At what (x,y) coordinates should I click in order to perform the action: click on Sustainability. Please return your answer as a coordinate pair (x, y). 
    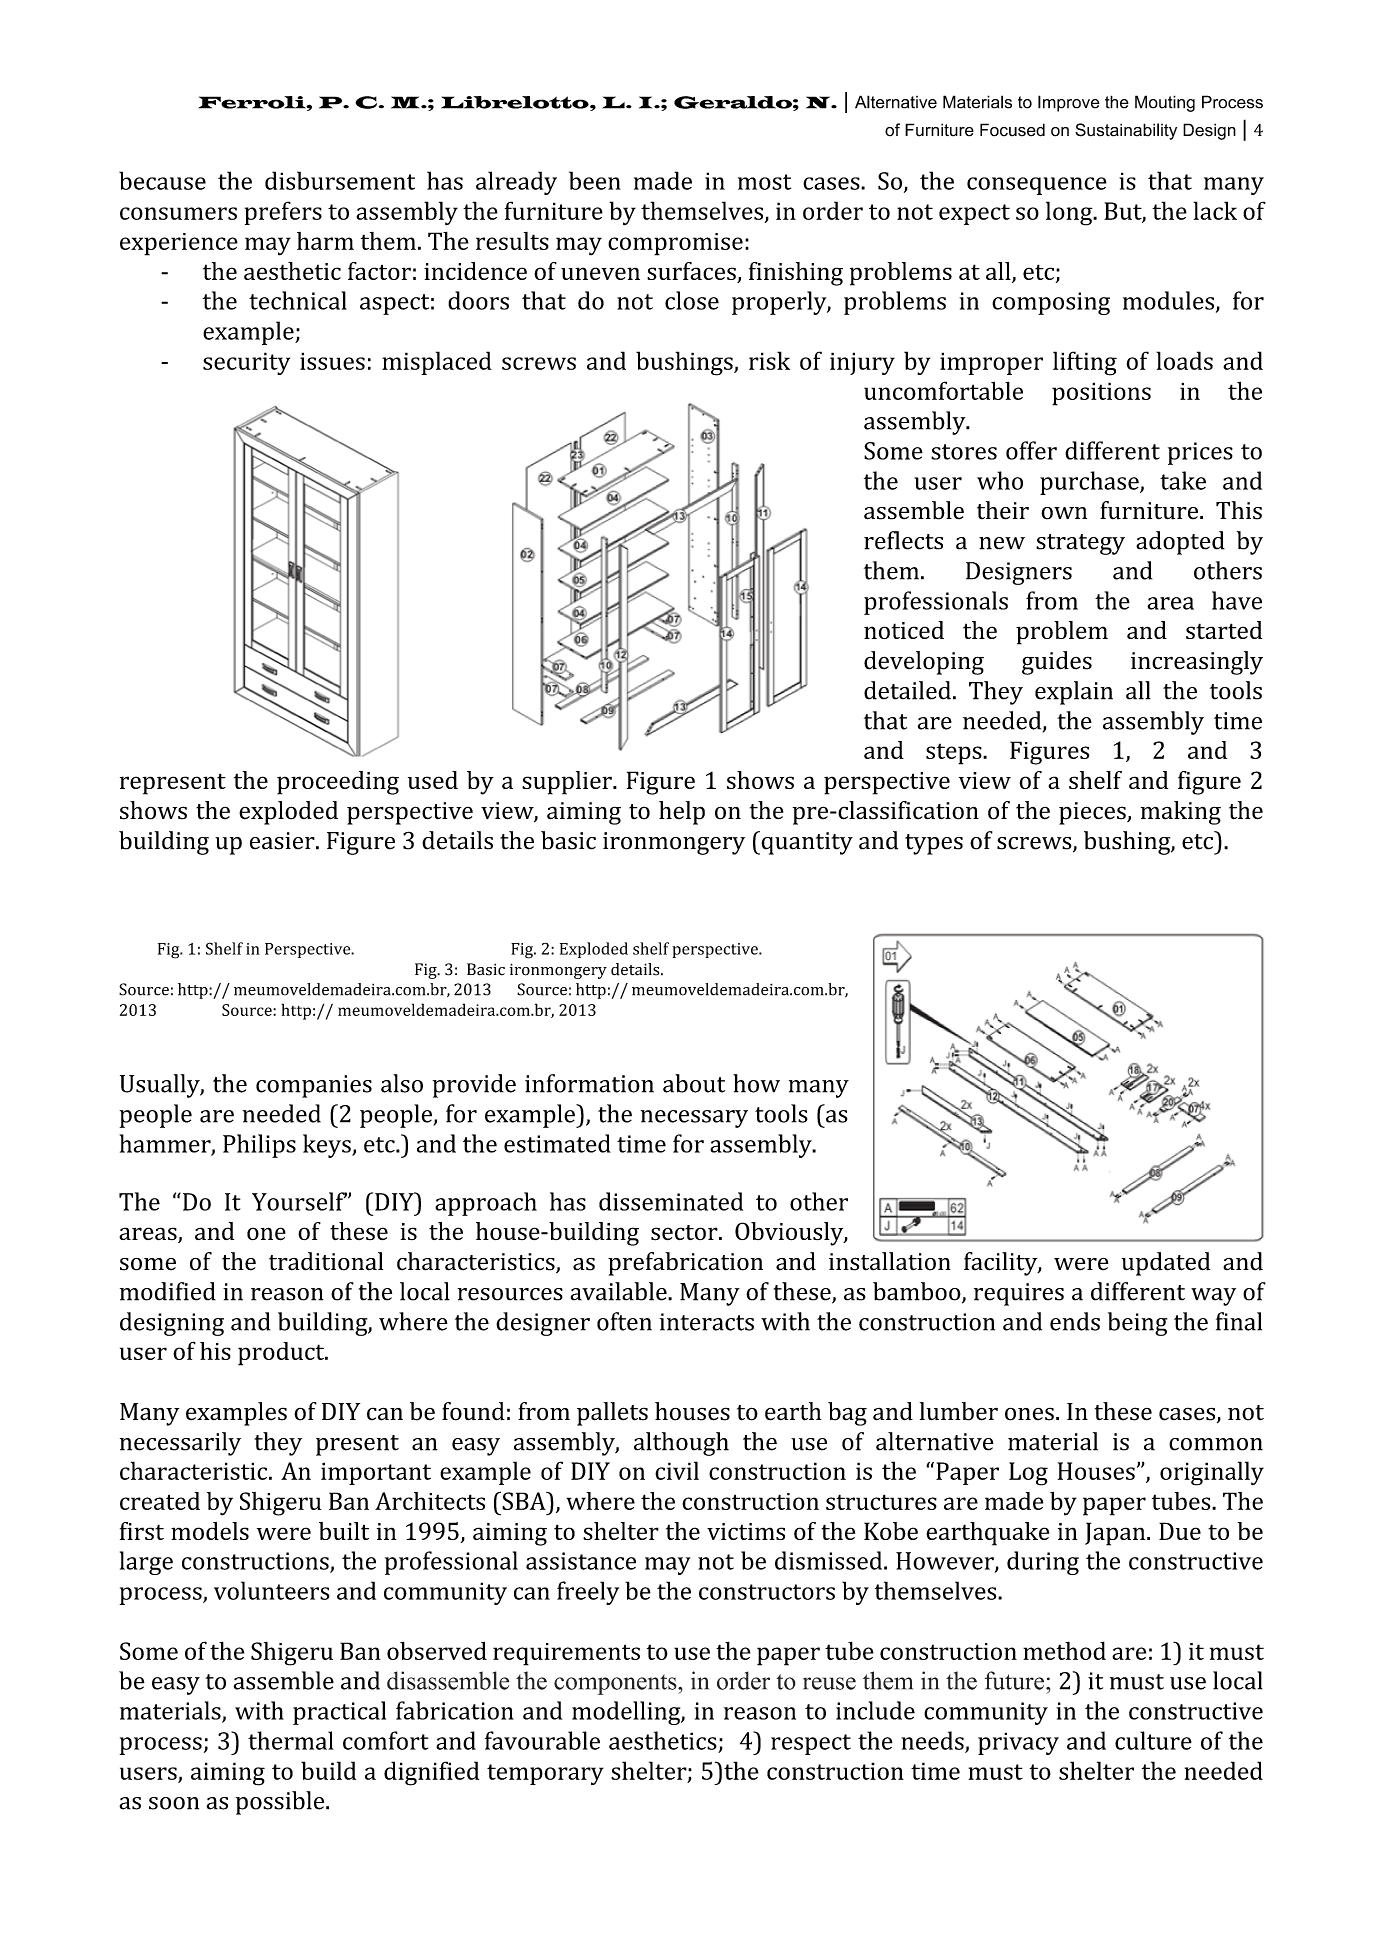
    Looking at the image, I should click on (1126, 131).
